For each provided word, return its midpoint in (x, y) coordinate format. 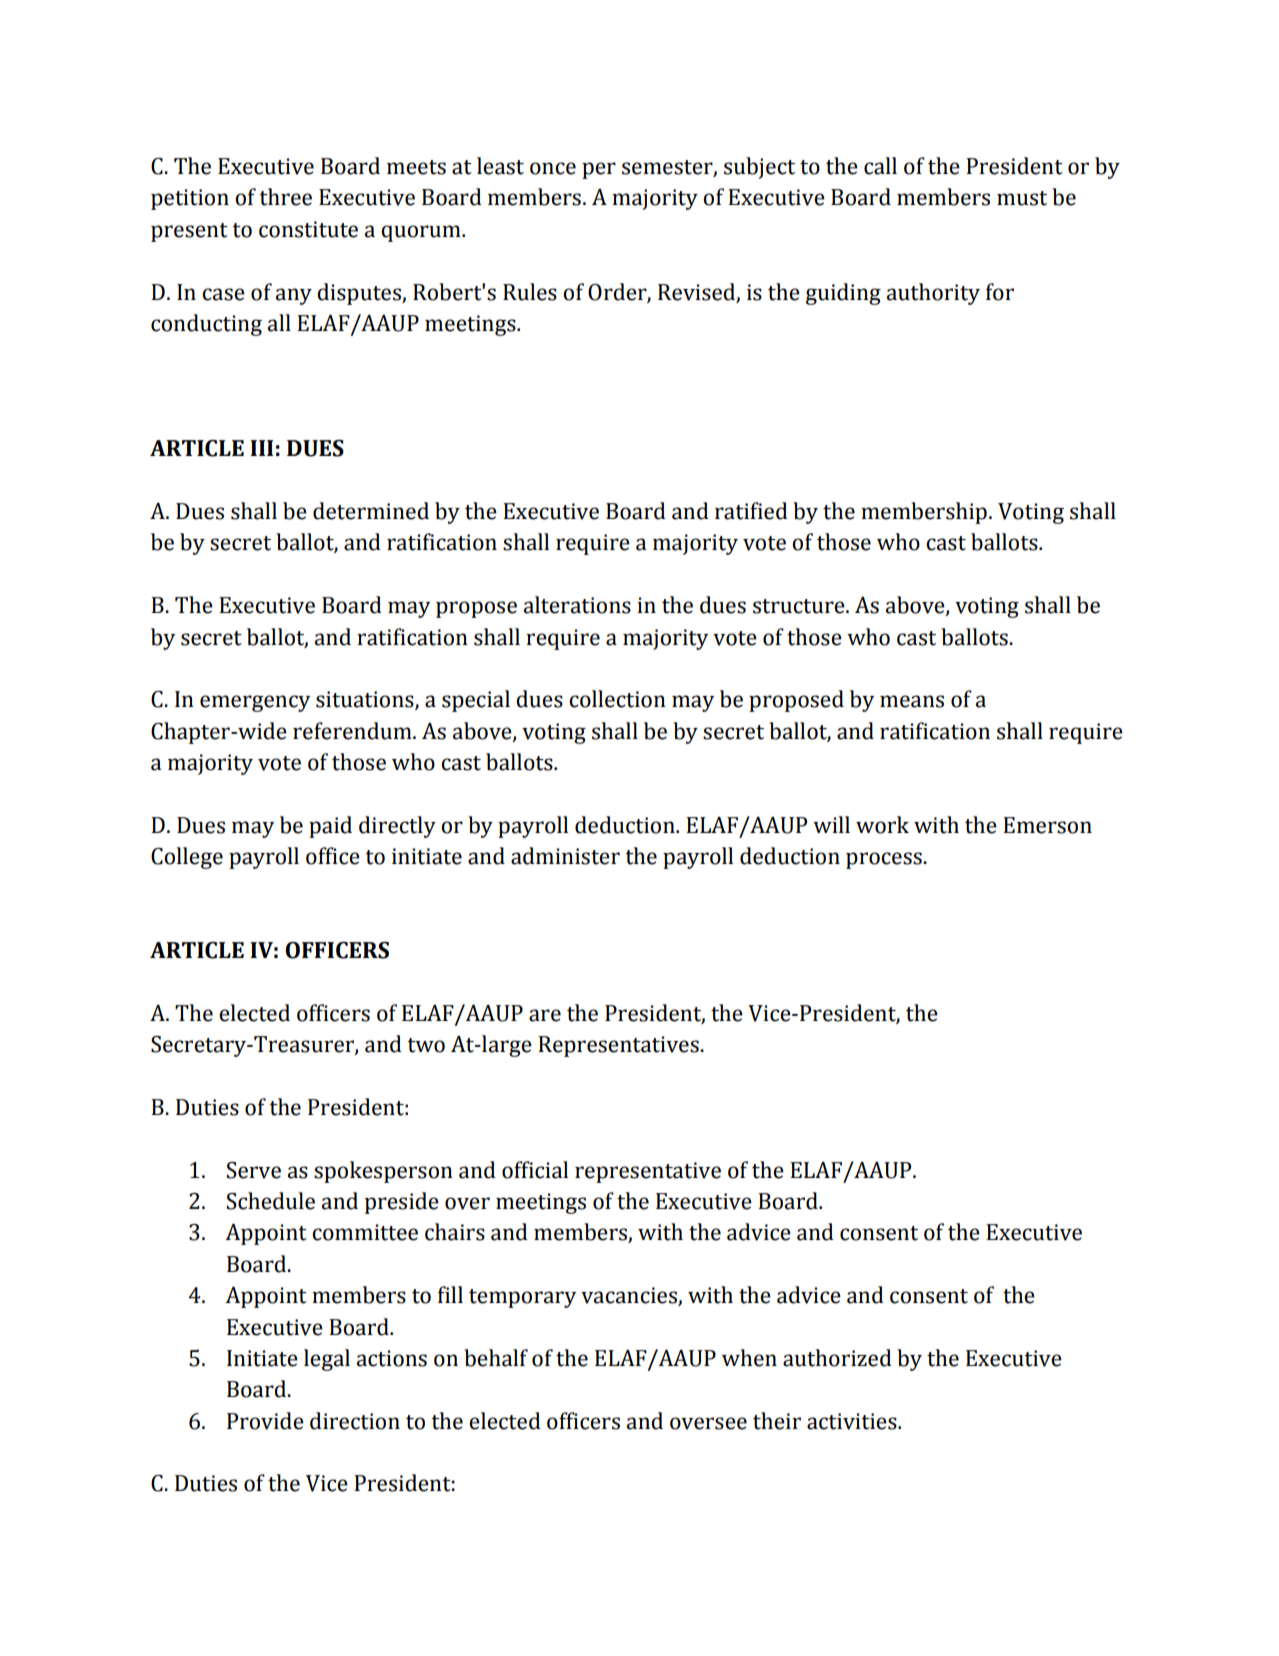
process (885, 860)
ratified (751, 511)
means (912, 701)
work (882, 825)
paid (330, 827)
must (1022, 198)
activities (853, 1421)
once (553, 168)
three (286, 197)
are (545, 1015)
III (262, 448)
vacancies (630, 1296)
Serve (254, 1170)
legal (327, 1360)
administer (565, 856)
